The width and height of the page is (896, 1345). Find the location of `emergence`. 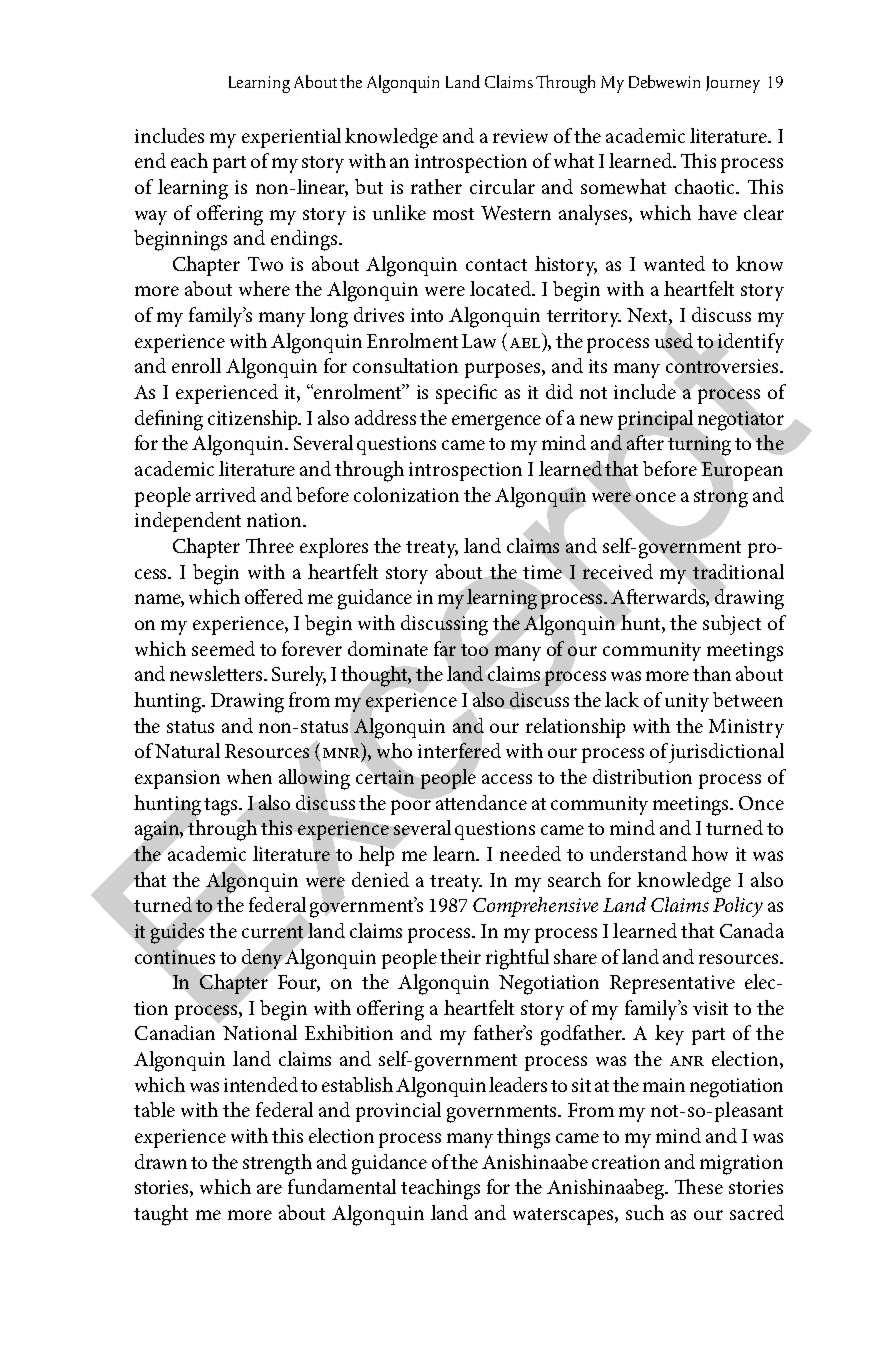

emergence is located at coordinates (496, 423).
